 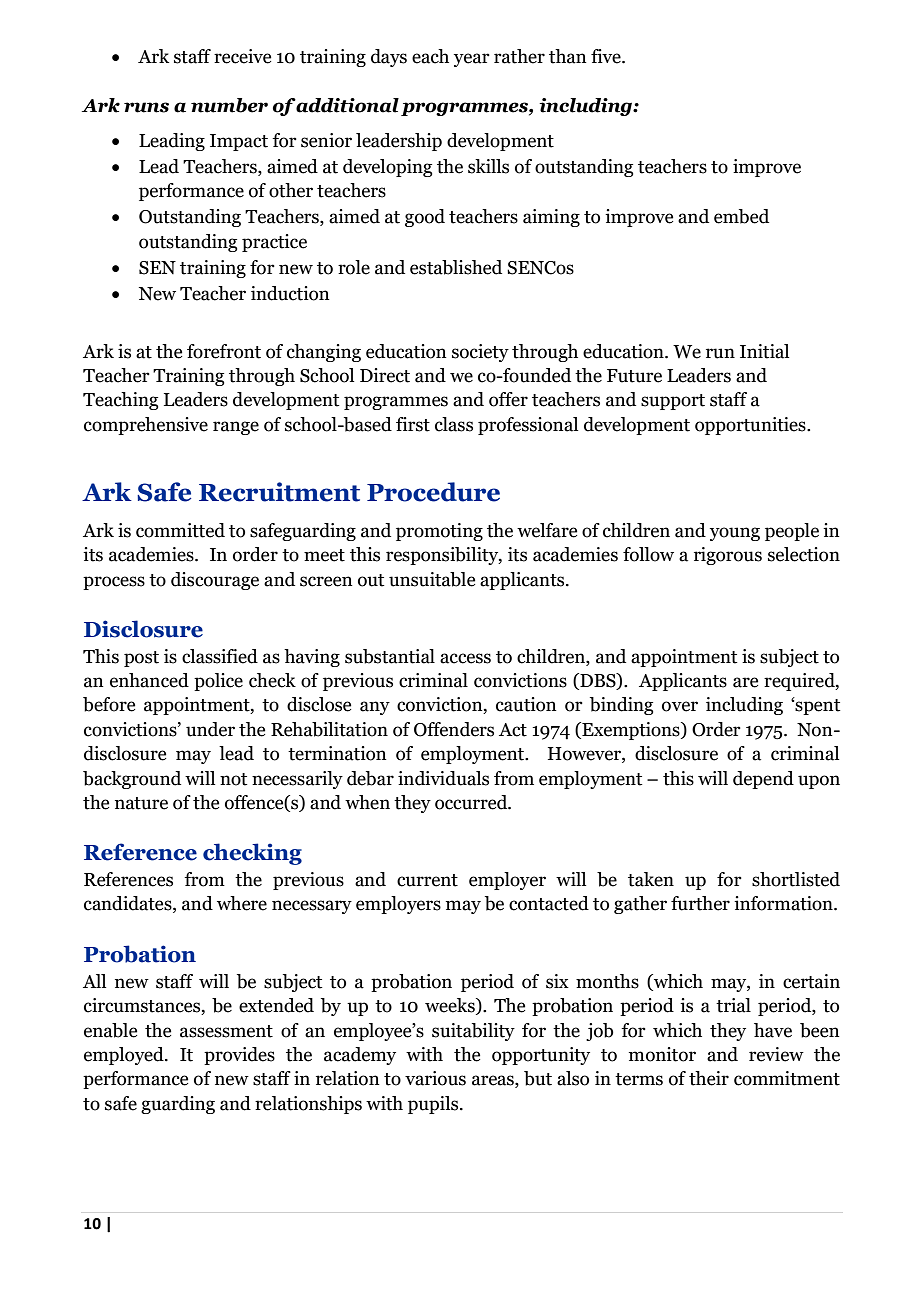 I want to click on under, so click(x=210, y=729).
